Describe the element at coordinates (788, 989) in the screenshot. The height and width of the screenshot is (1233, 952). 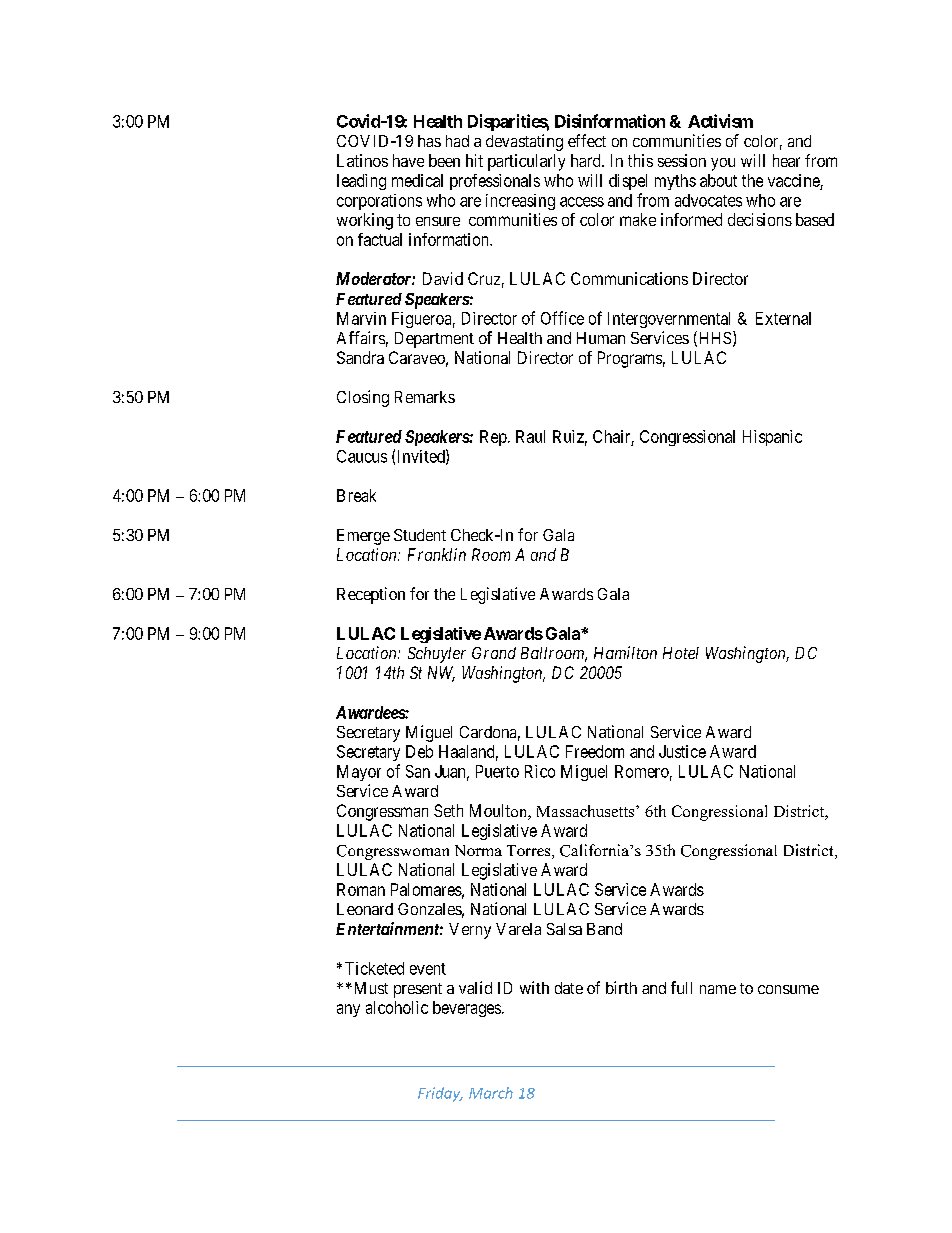
I see `consume` at that location.
